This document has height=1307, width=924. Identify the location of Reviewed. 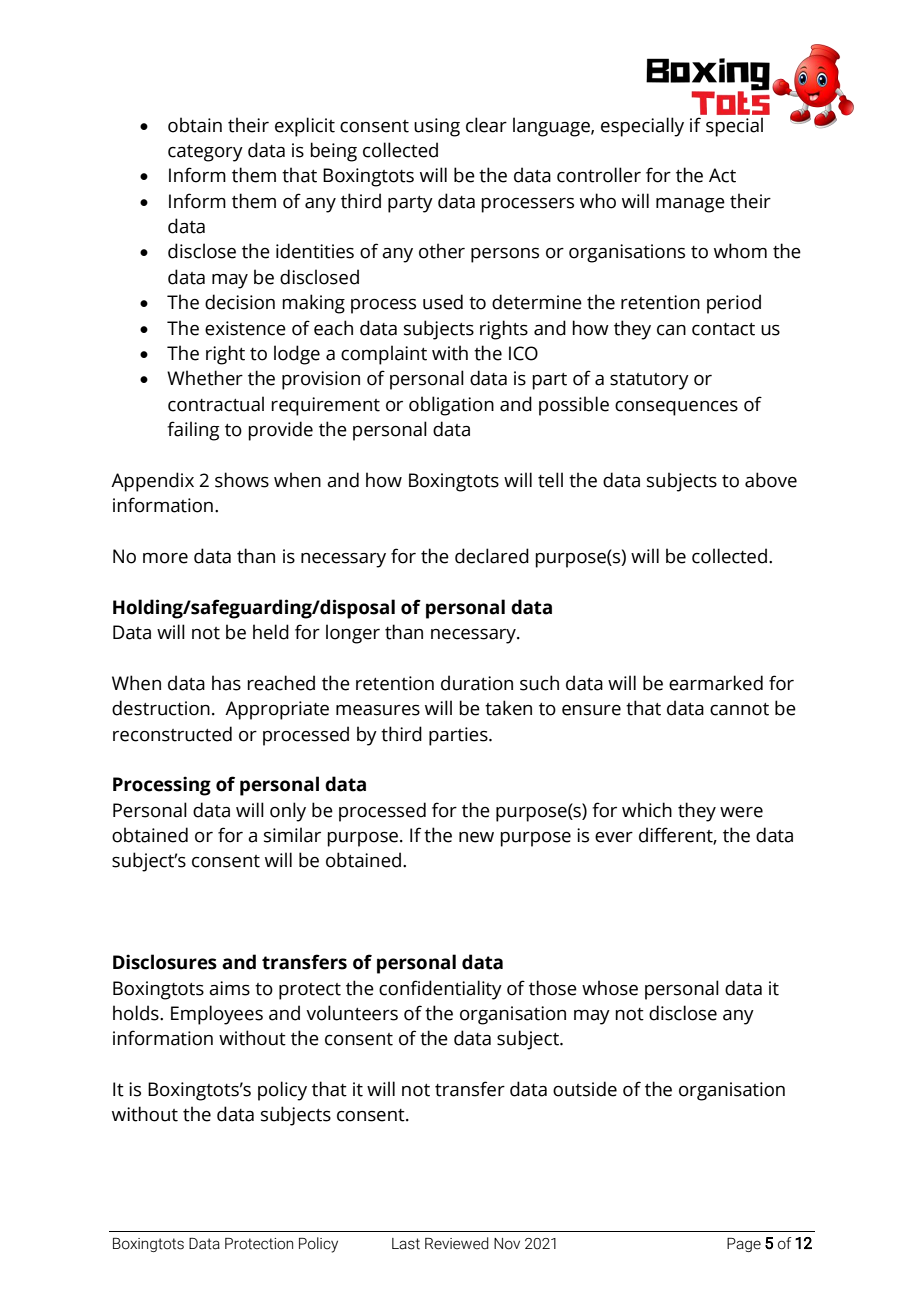
(457, 1243).
